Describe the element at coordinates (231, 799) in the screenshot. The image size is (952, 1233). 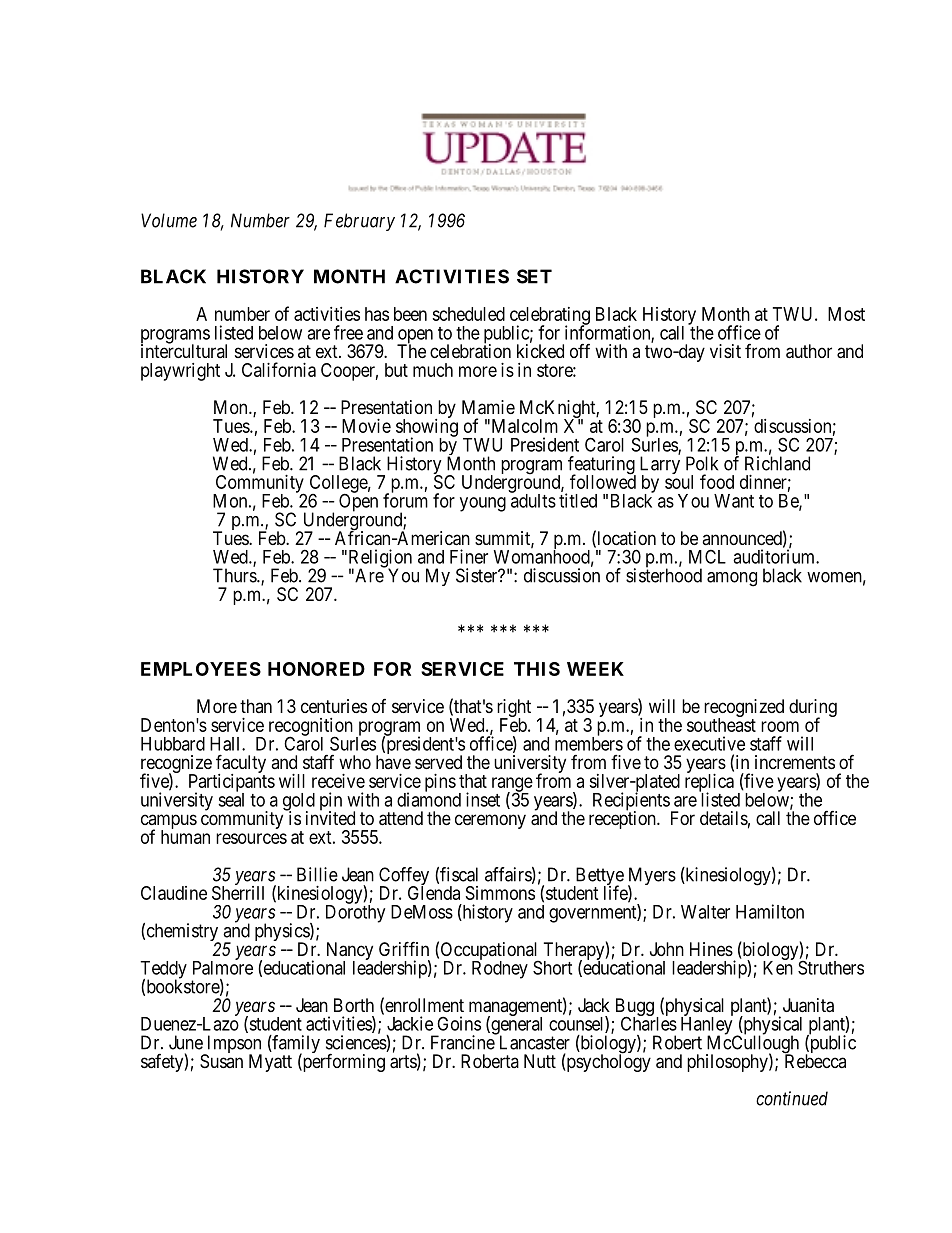
I see `seal` at that location.
